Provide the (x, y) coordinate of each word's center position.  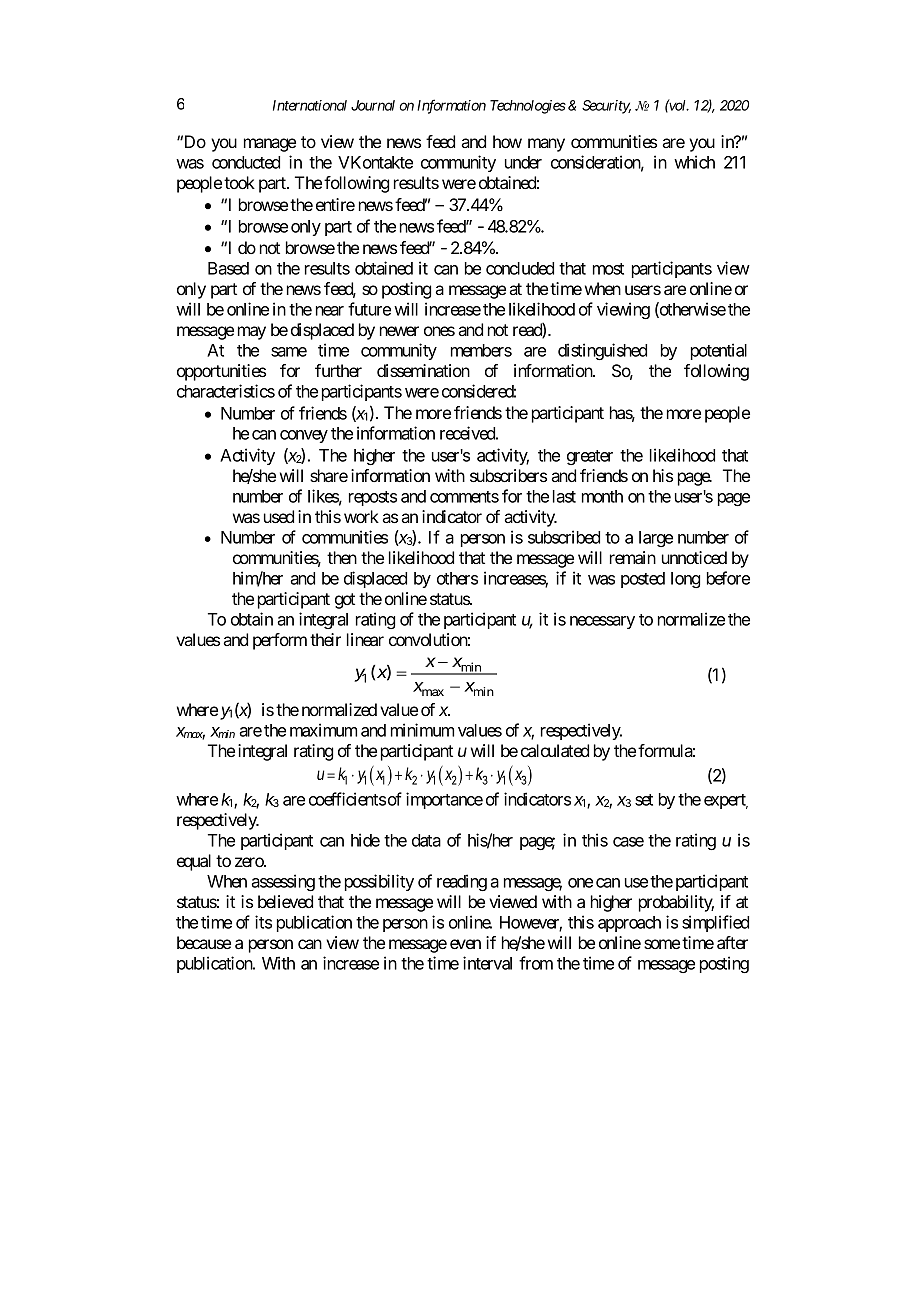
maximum (323, 730)
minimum (422, 730)
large (656, 539)
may (252, 333)
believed (285, 901)
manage (270, 145)
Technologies (528, 107)
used (279, 516)
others (457, 578)
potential (719, 351)
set (644, 800)
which (694, 162)
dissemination (423, 370)
